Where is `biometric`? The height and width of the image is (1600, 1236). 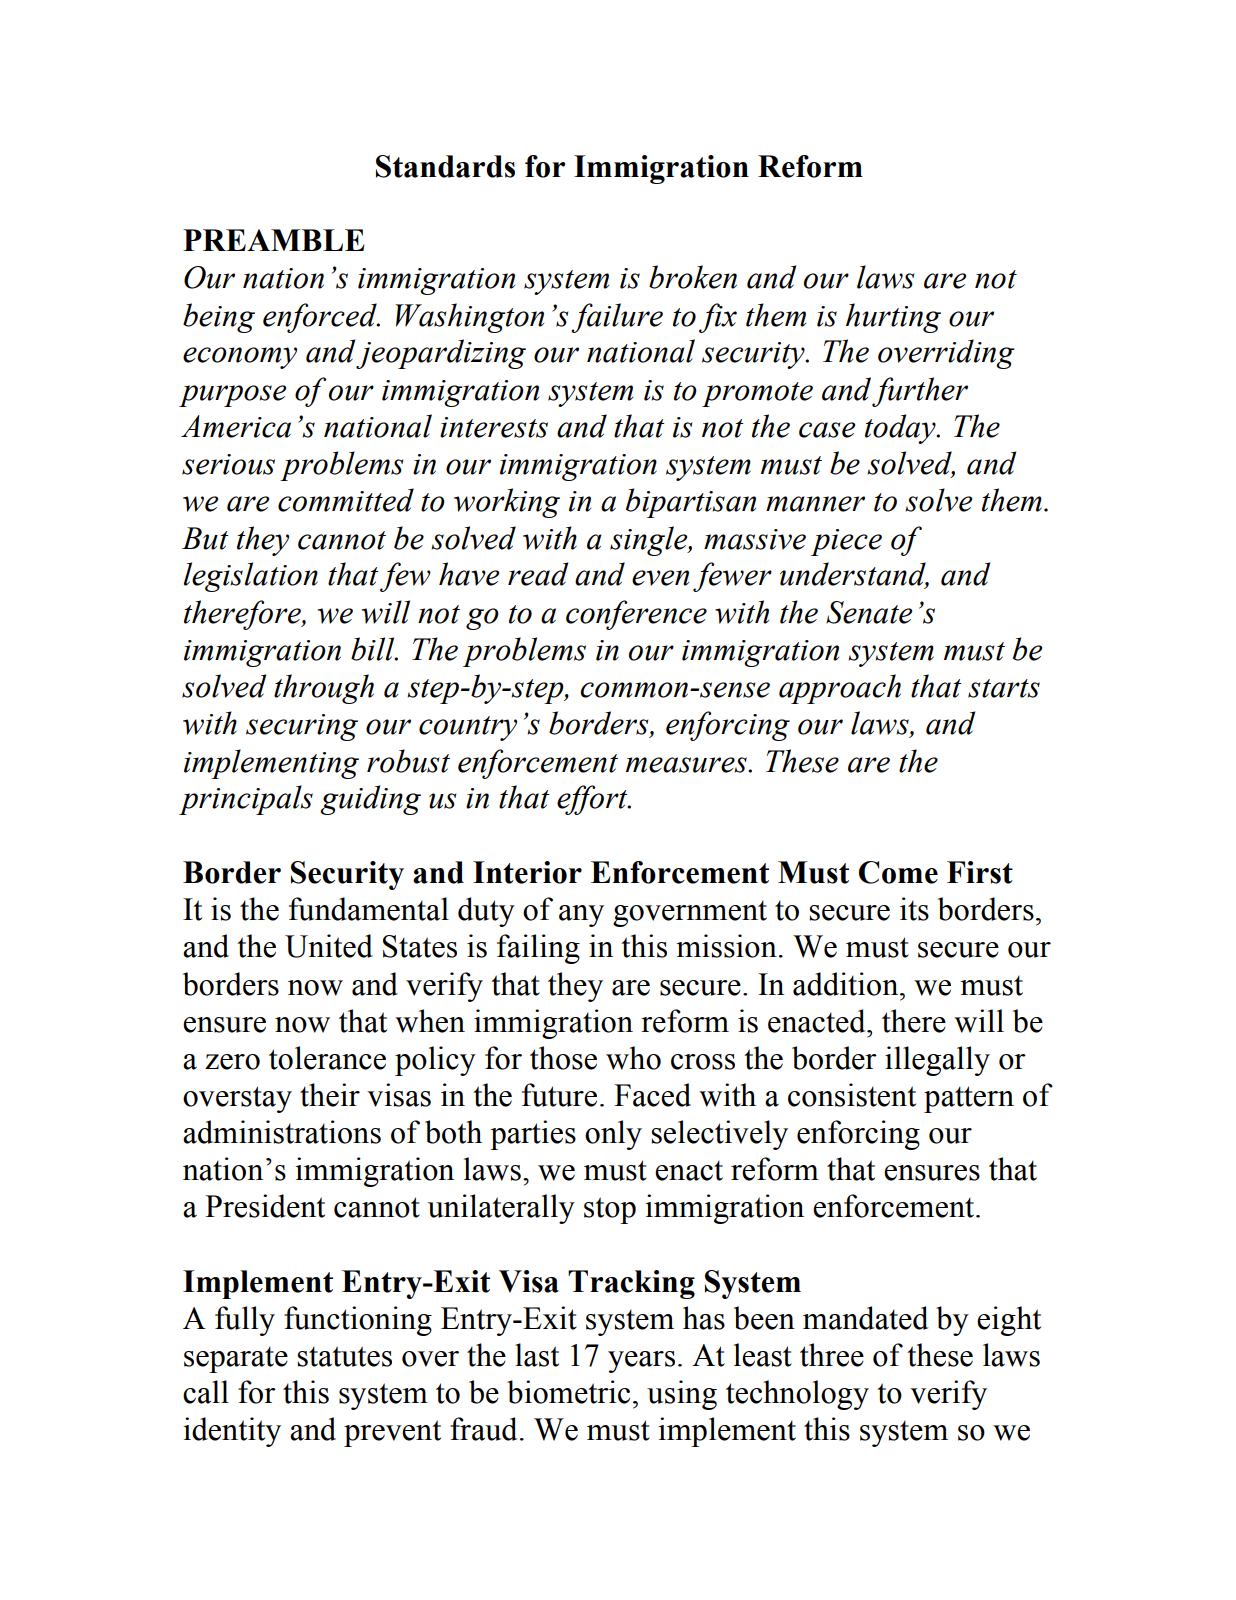 biometric is located at coordinates (568, 1392).
